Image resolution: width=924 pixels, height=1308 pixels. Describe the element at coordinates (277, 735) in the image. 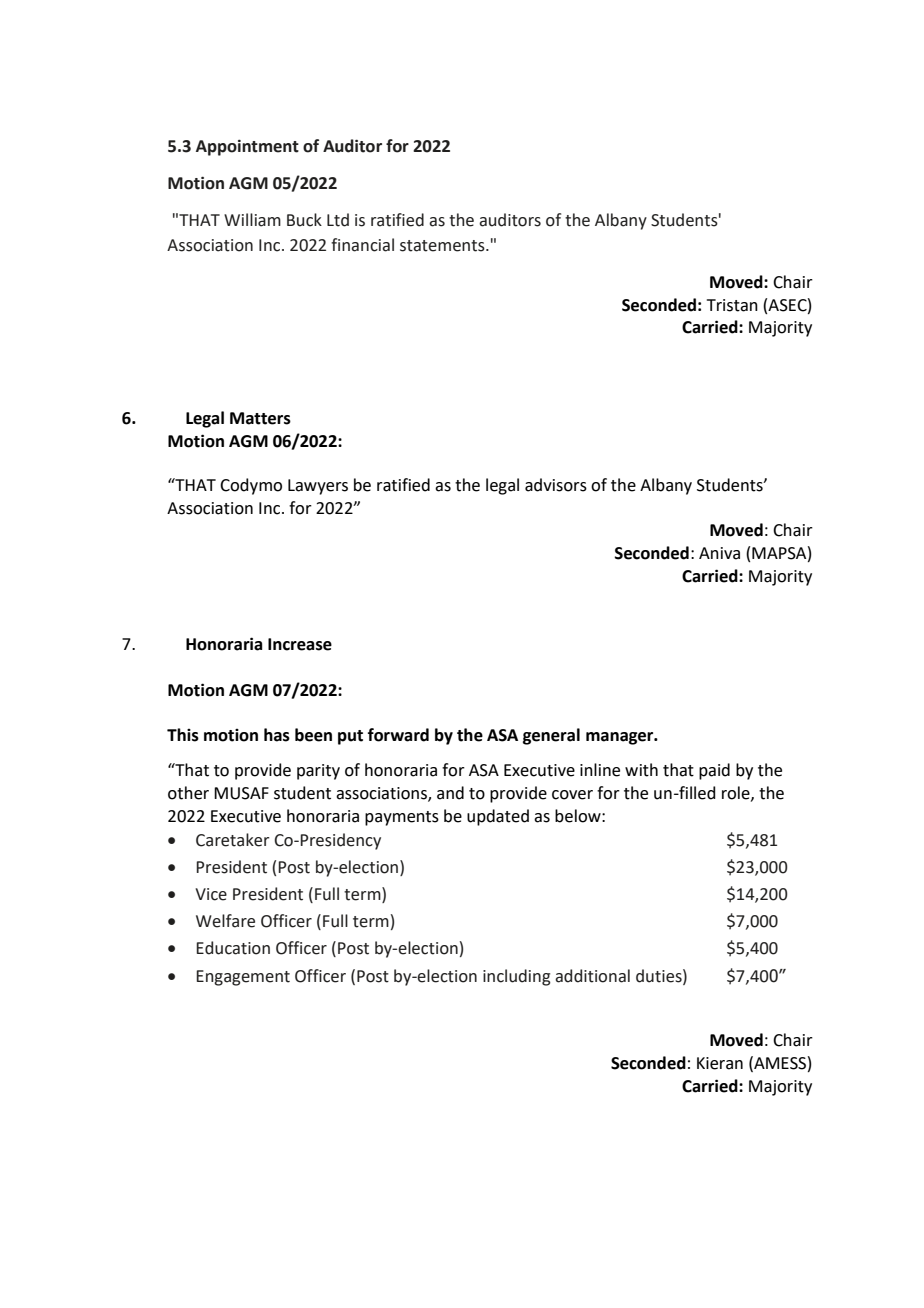

I see `has` at that location.
